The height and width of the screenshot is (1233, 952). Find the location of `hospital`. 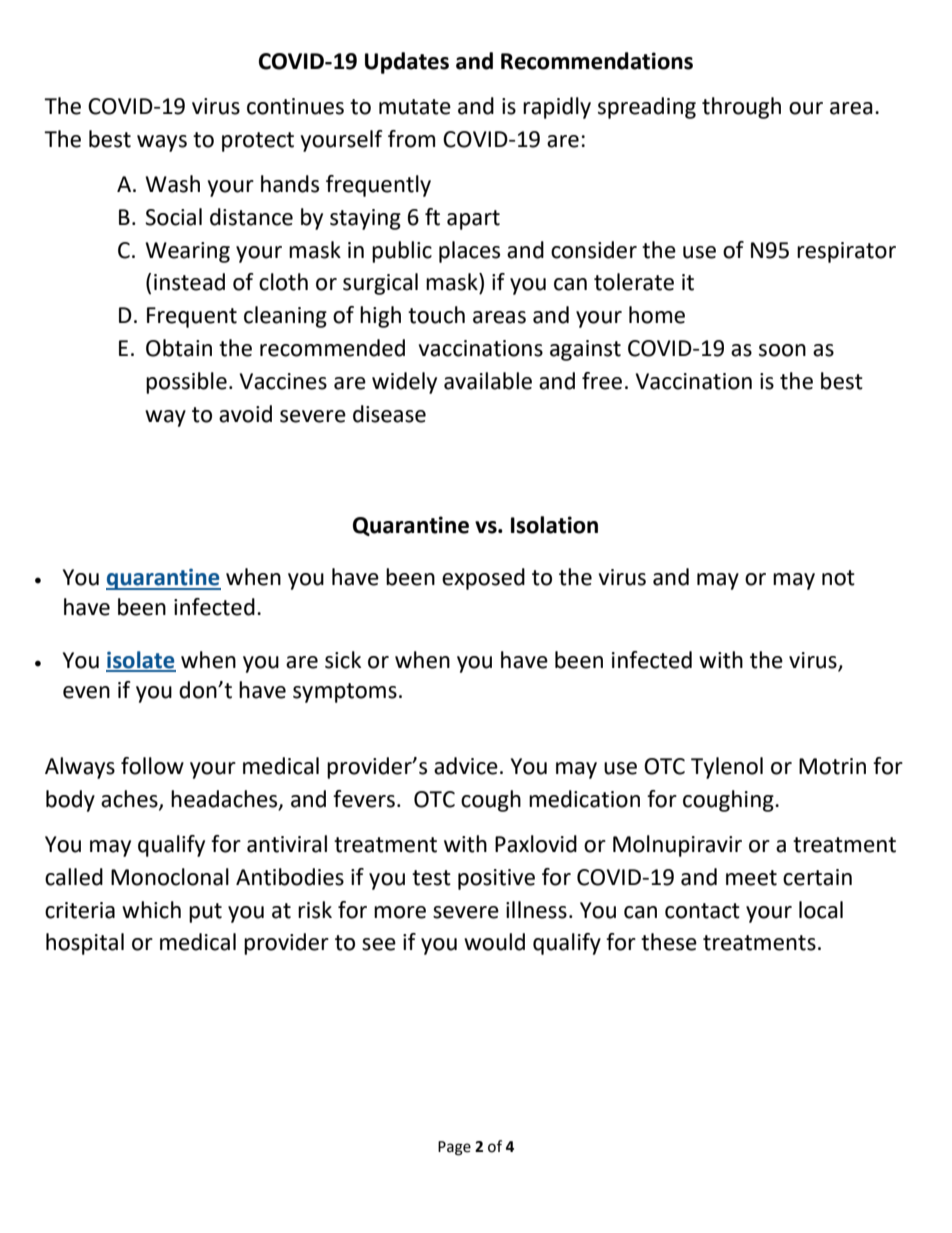

hospital is located at coordinates (85, 944).
